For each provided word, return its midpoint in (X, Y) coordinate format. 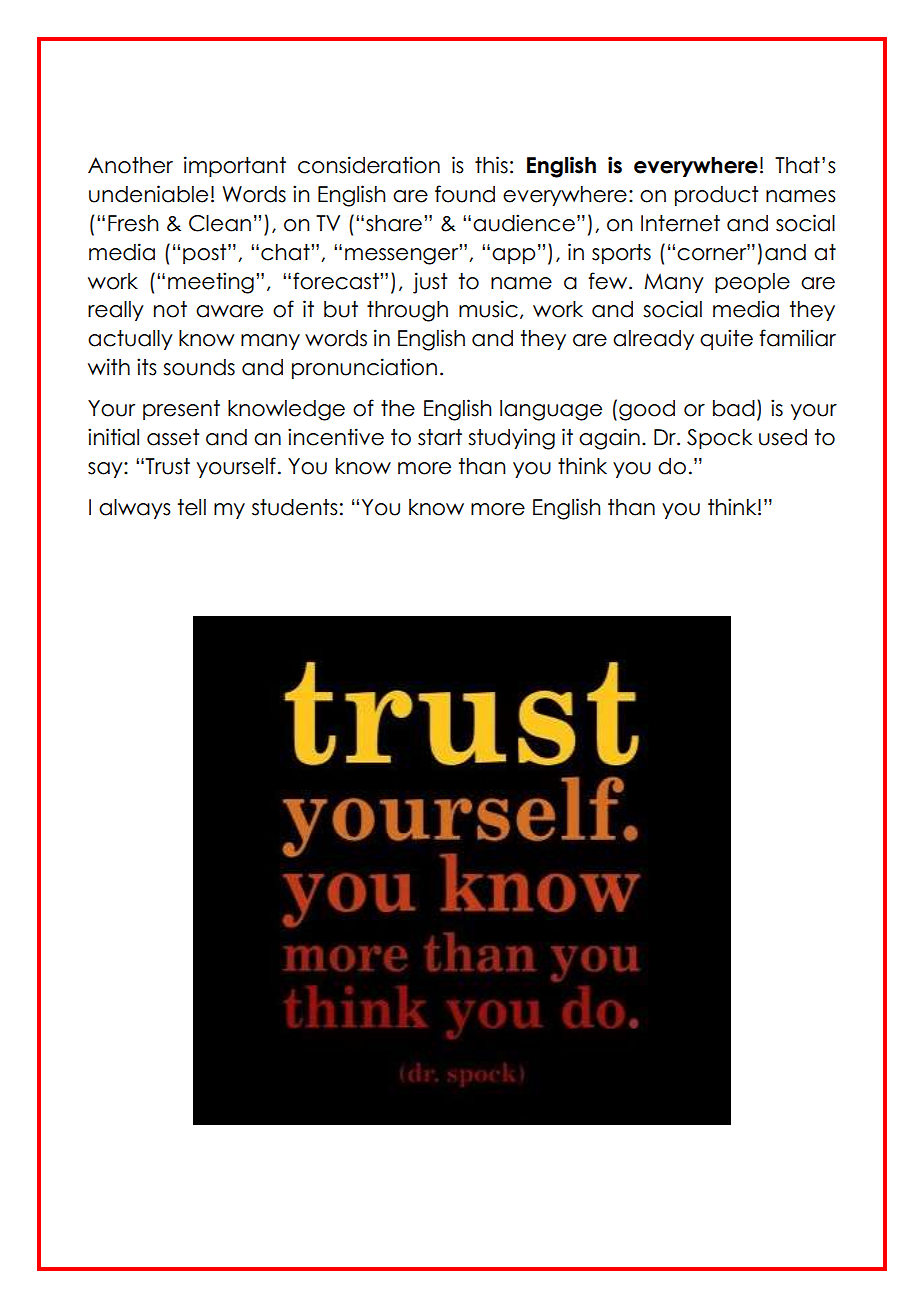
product (717, 196)
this (491, 165)
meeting (211, 283)
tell (192, 507)
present (181, 410)
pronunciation (364, 368)
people (752, 283)
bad (734, 408)
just (430, 283)
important (235, 166)
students (295, 507)
